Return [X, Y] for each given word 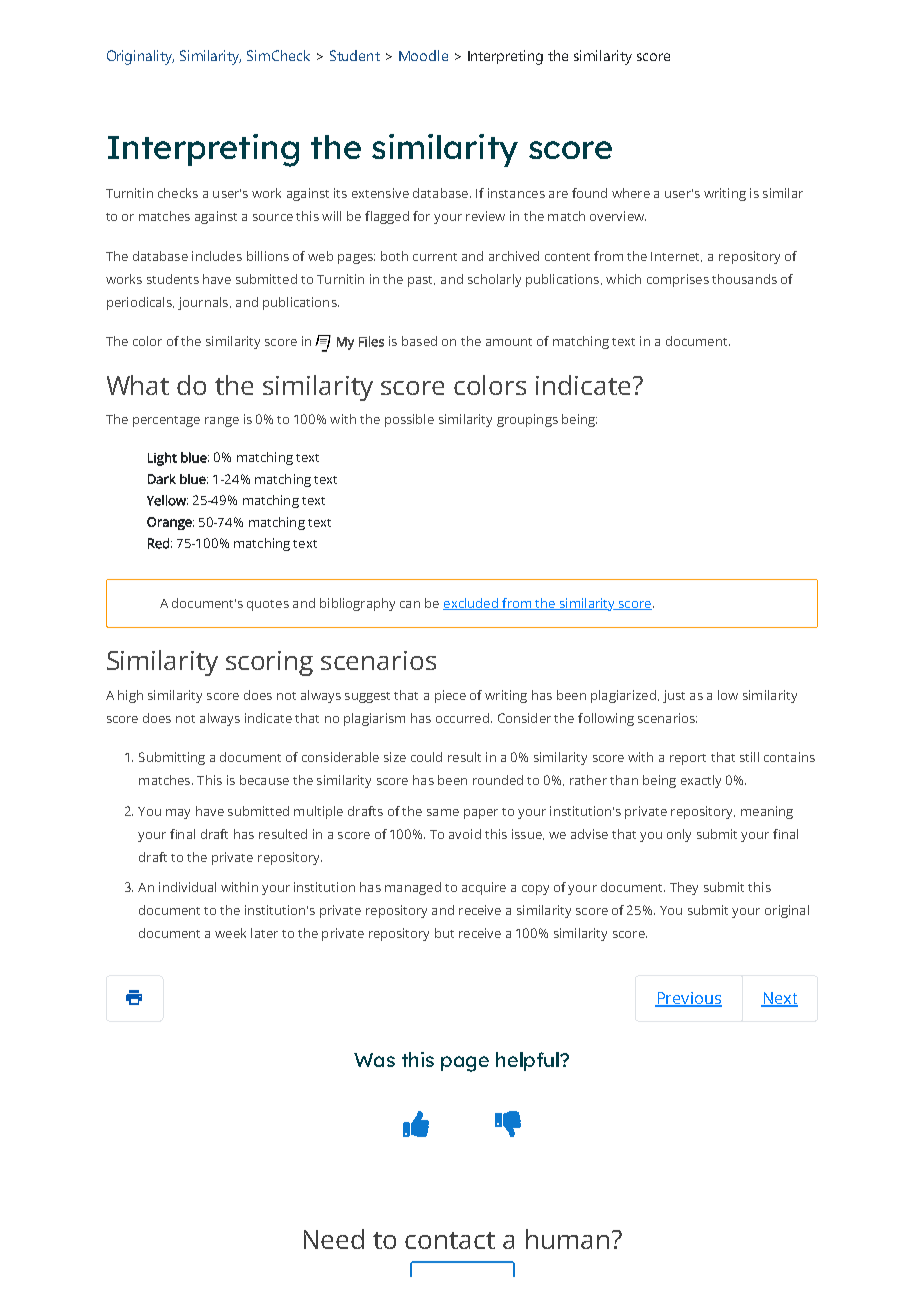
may [178, 814]
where [631, 193]
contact [450, 1240]
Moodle [423, 55]
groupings [527, 420]
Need [334, 1239]
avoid [465, 834]
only [679, 835]
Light [162, 459]
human [567, 1239]
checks [178, 193]
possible [409, 420]
